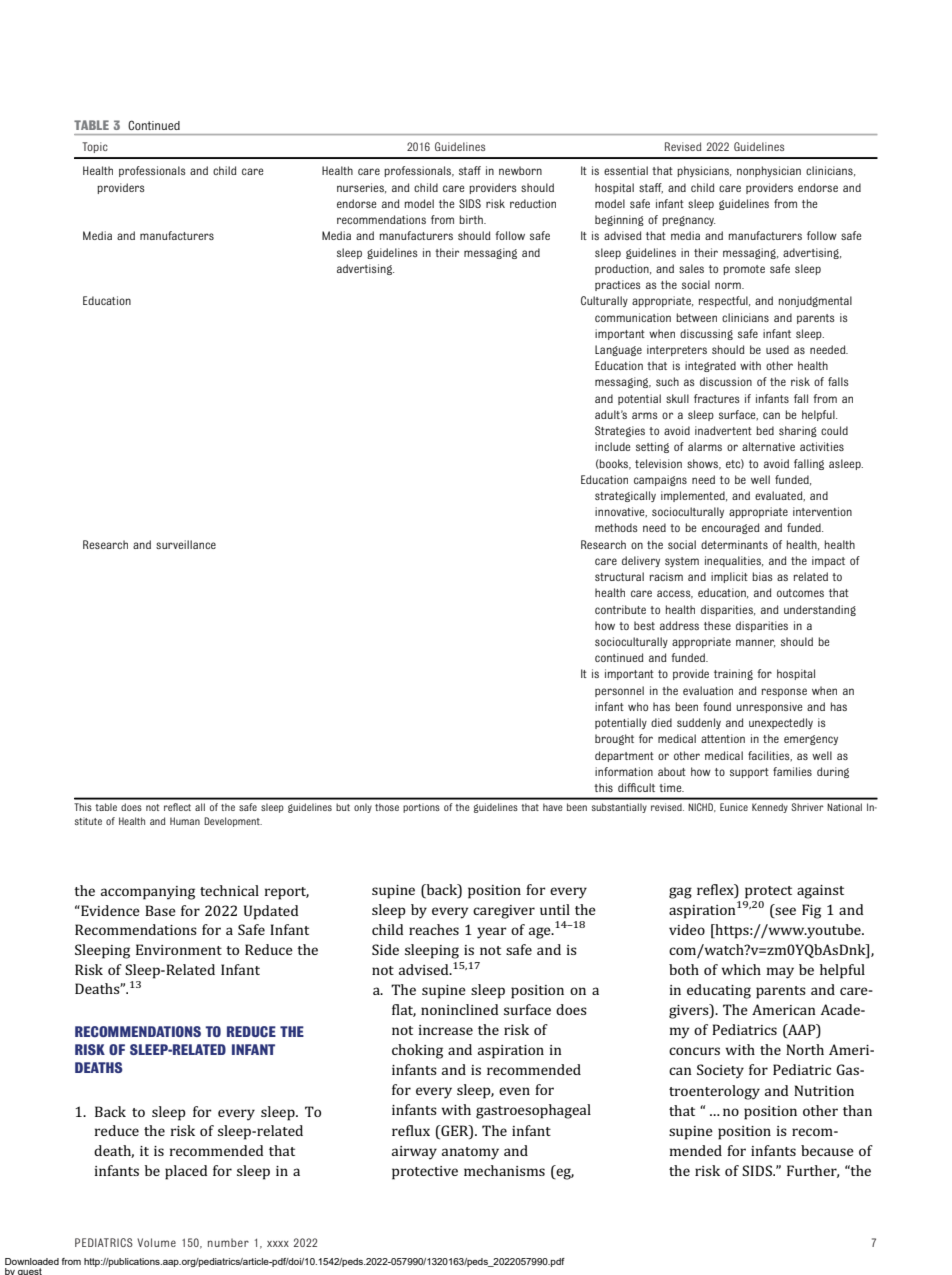 The width and height of the screenshot is (952, 1275). I want to click on birth, so click(472, 219).
